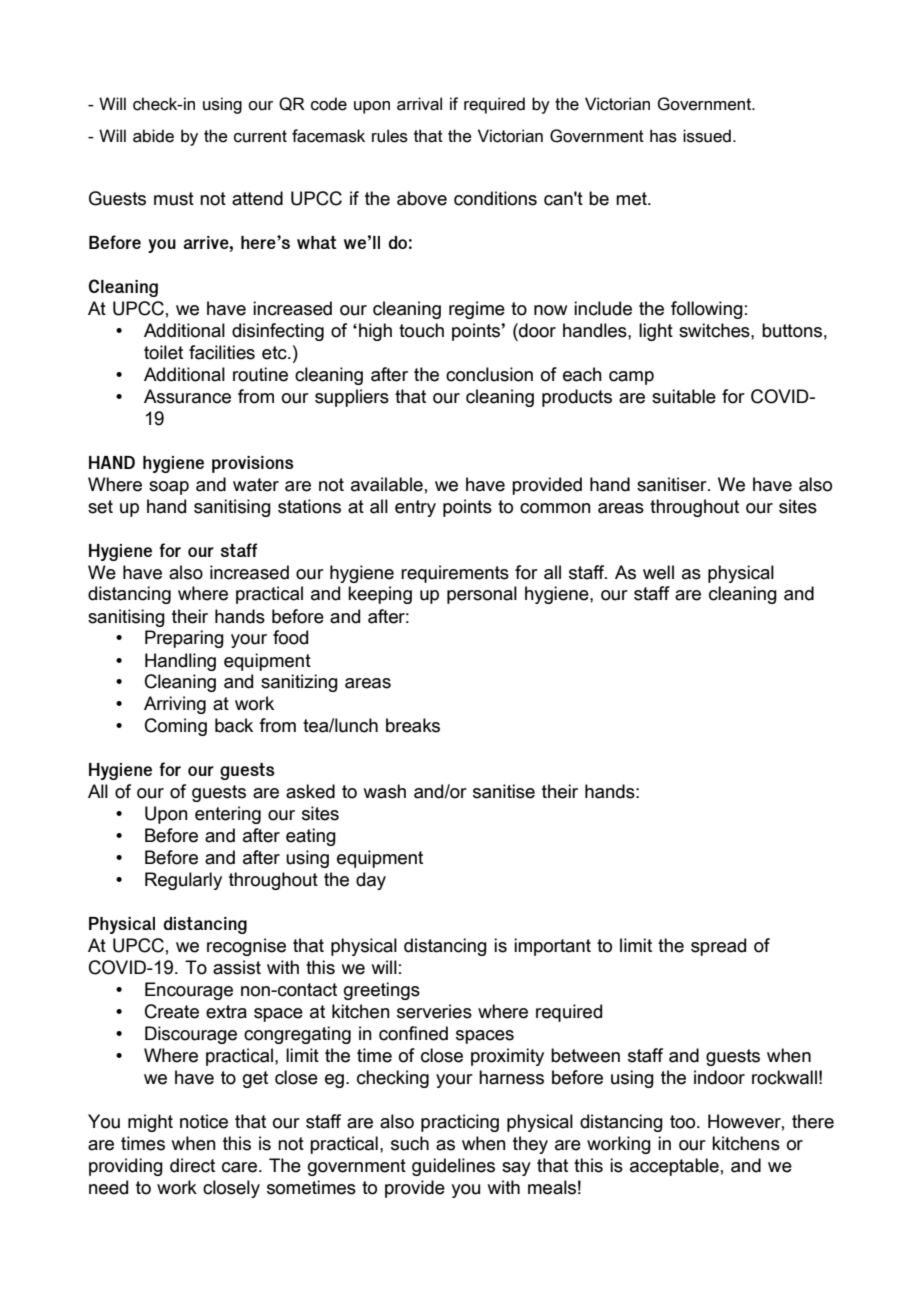 The height and width of the screenshot is (1308, 924). I want to click on personal, so click(482, 595).
